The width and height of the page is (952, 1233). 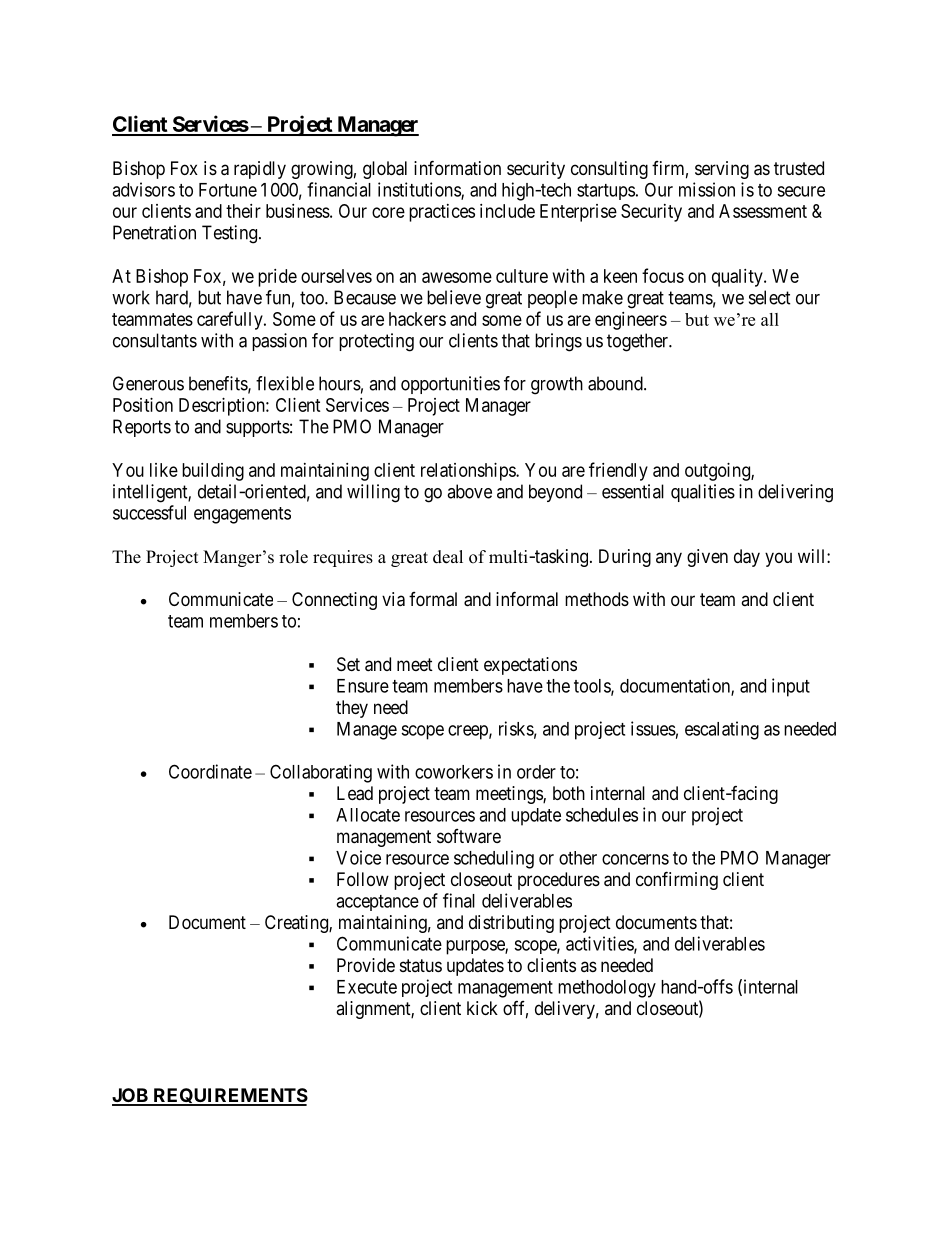 I want to click on practices, so click(x=442, y=213).
